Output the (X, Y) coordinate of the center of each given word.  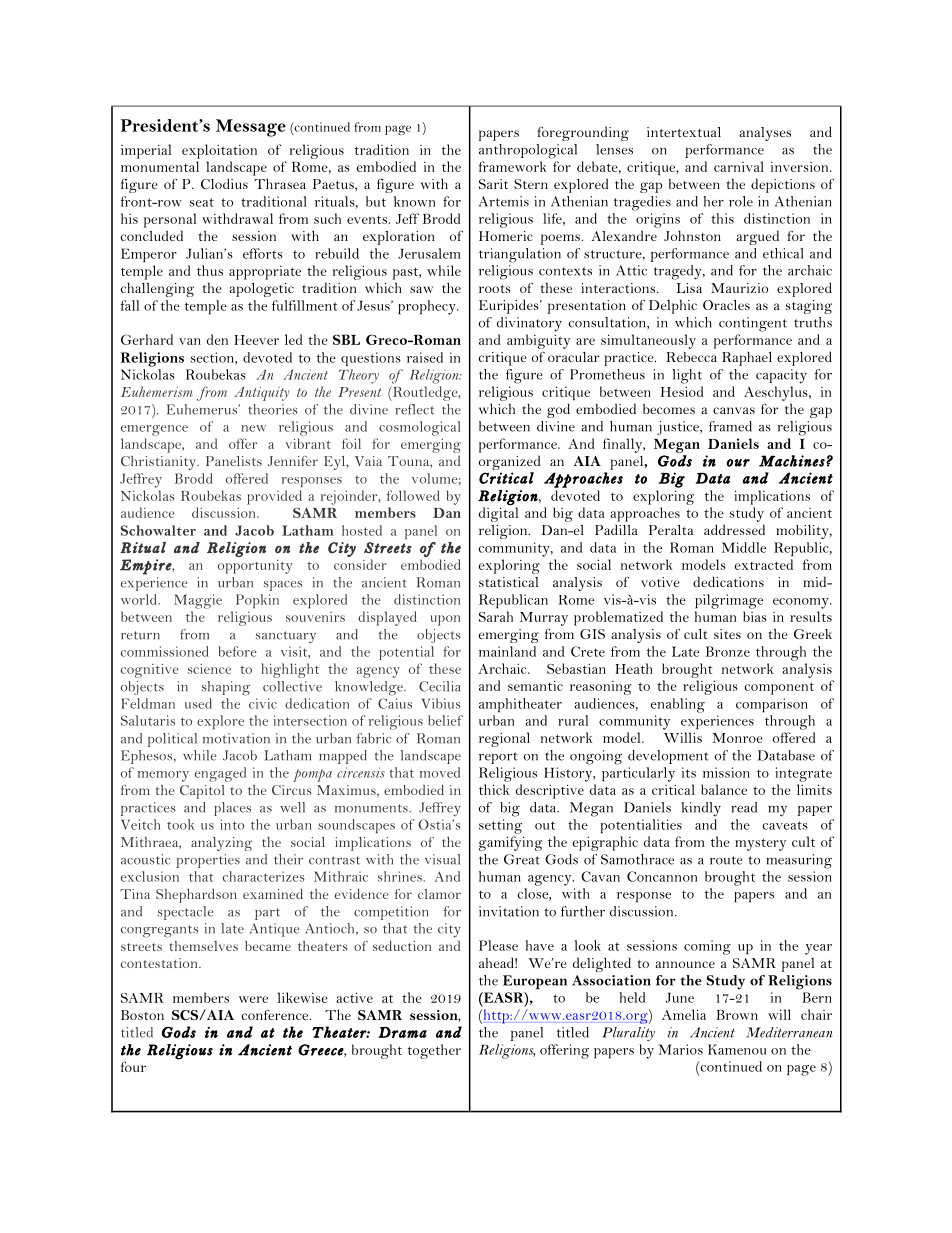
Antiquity (261, 394)
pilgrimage (729, 601)
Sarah (496, 616)
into (232, 824)
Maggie (198, 601)
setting (500, 826)
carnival (739, 166)
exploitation (219, 151)
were (253, 999)
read (744, 807)
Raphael (747, 359)
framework (513, 166)
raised (425, 357)
